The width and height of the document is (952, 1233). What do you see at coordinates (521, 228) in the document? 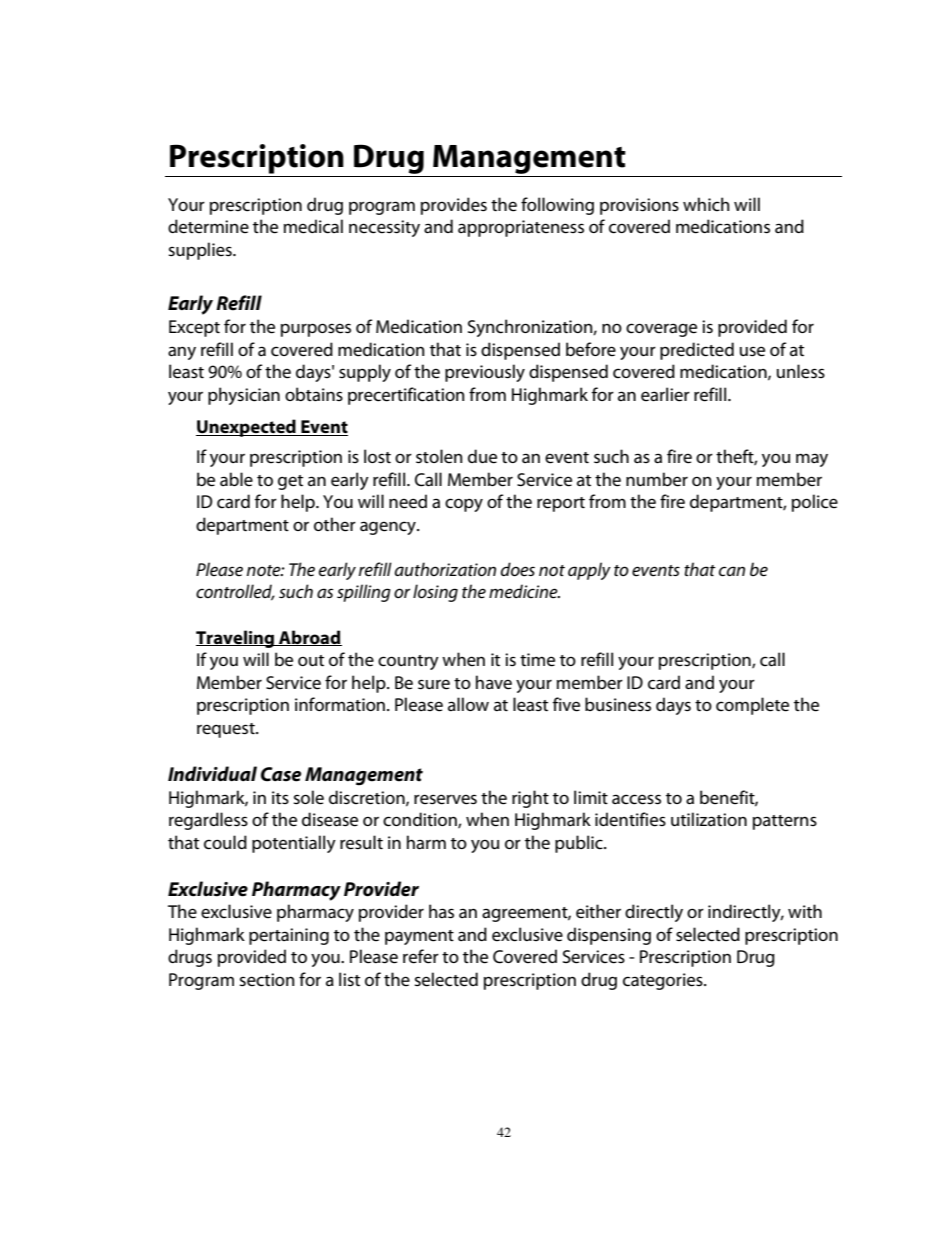
I see `appropriateness` at bounding box center [521, 228].
